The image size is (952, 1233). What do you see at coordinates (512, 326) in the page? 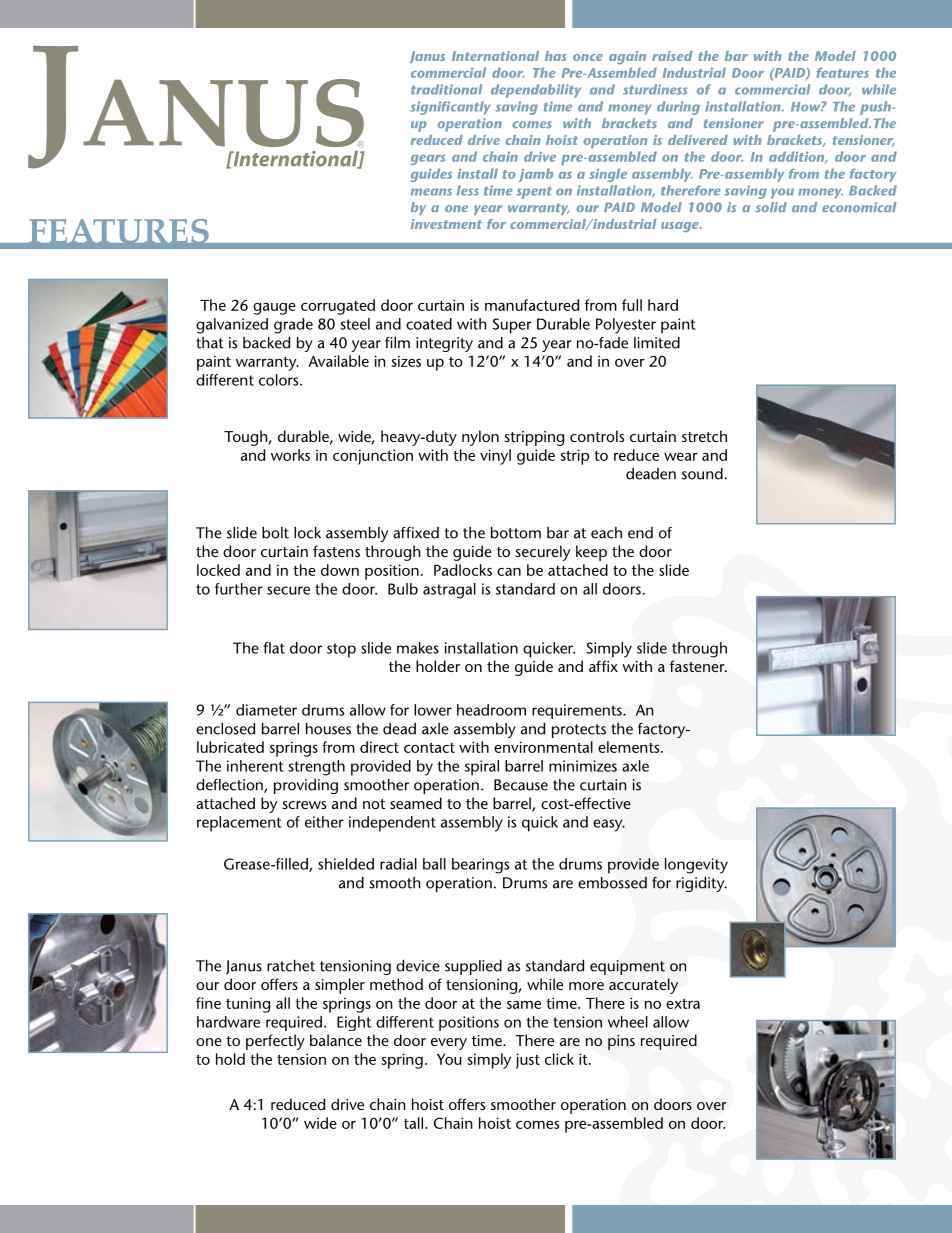
I see `Super` at bounding box center [512, 326].
